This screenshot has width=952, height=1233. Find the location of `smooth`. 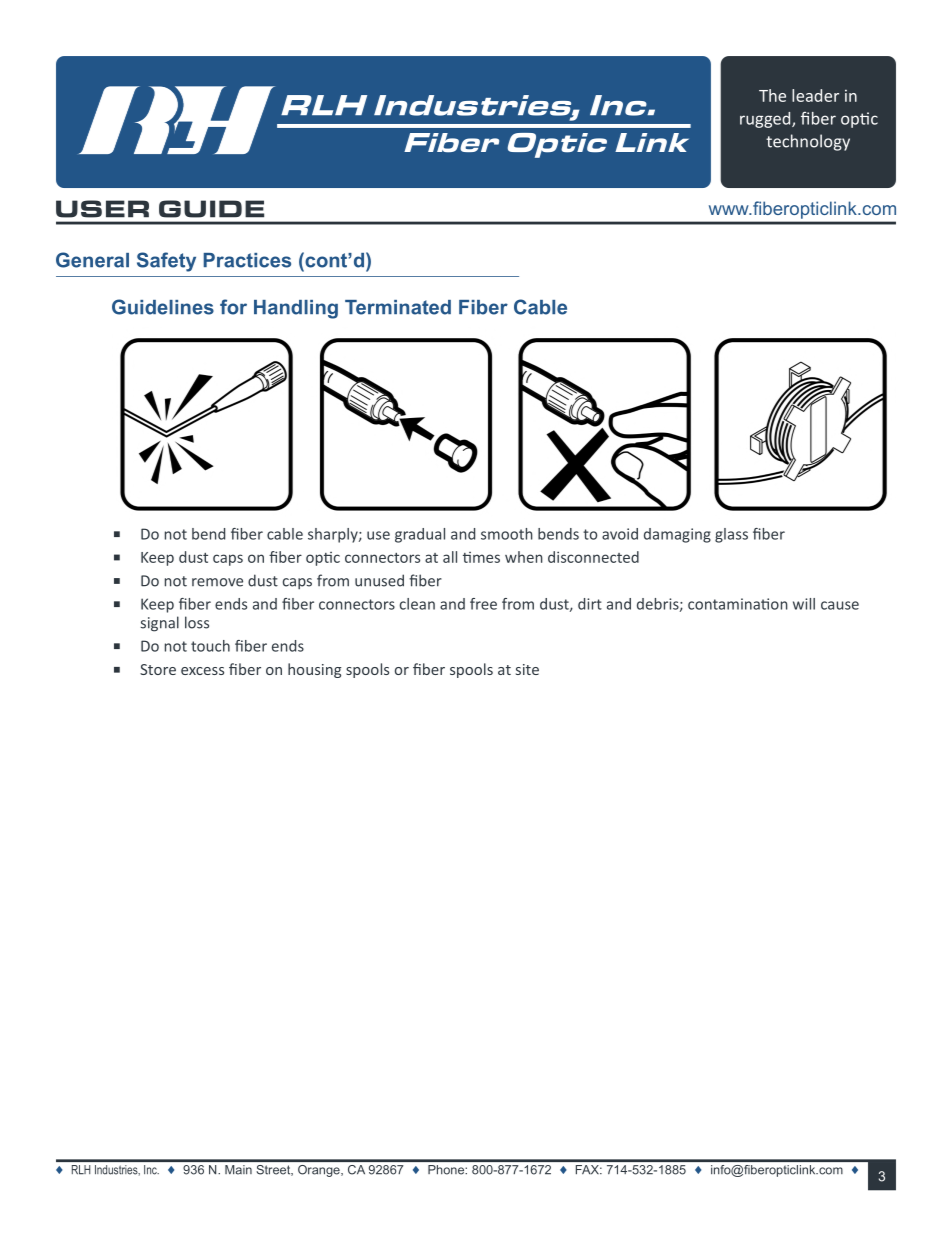

smooth is located at coordinates (507, 534).
